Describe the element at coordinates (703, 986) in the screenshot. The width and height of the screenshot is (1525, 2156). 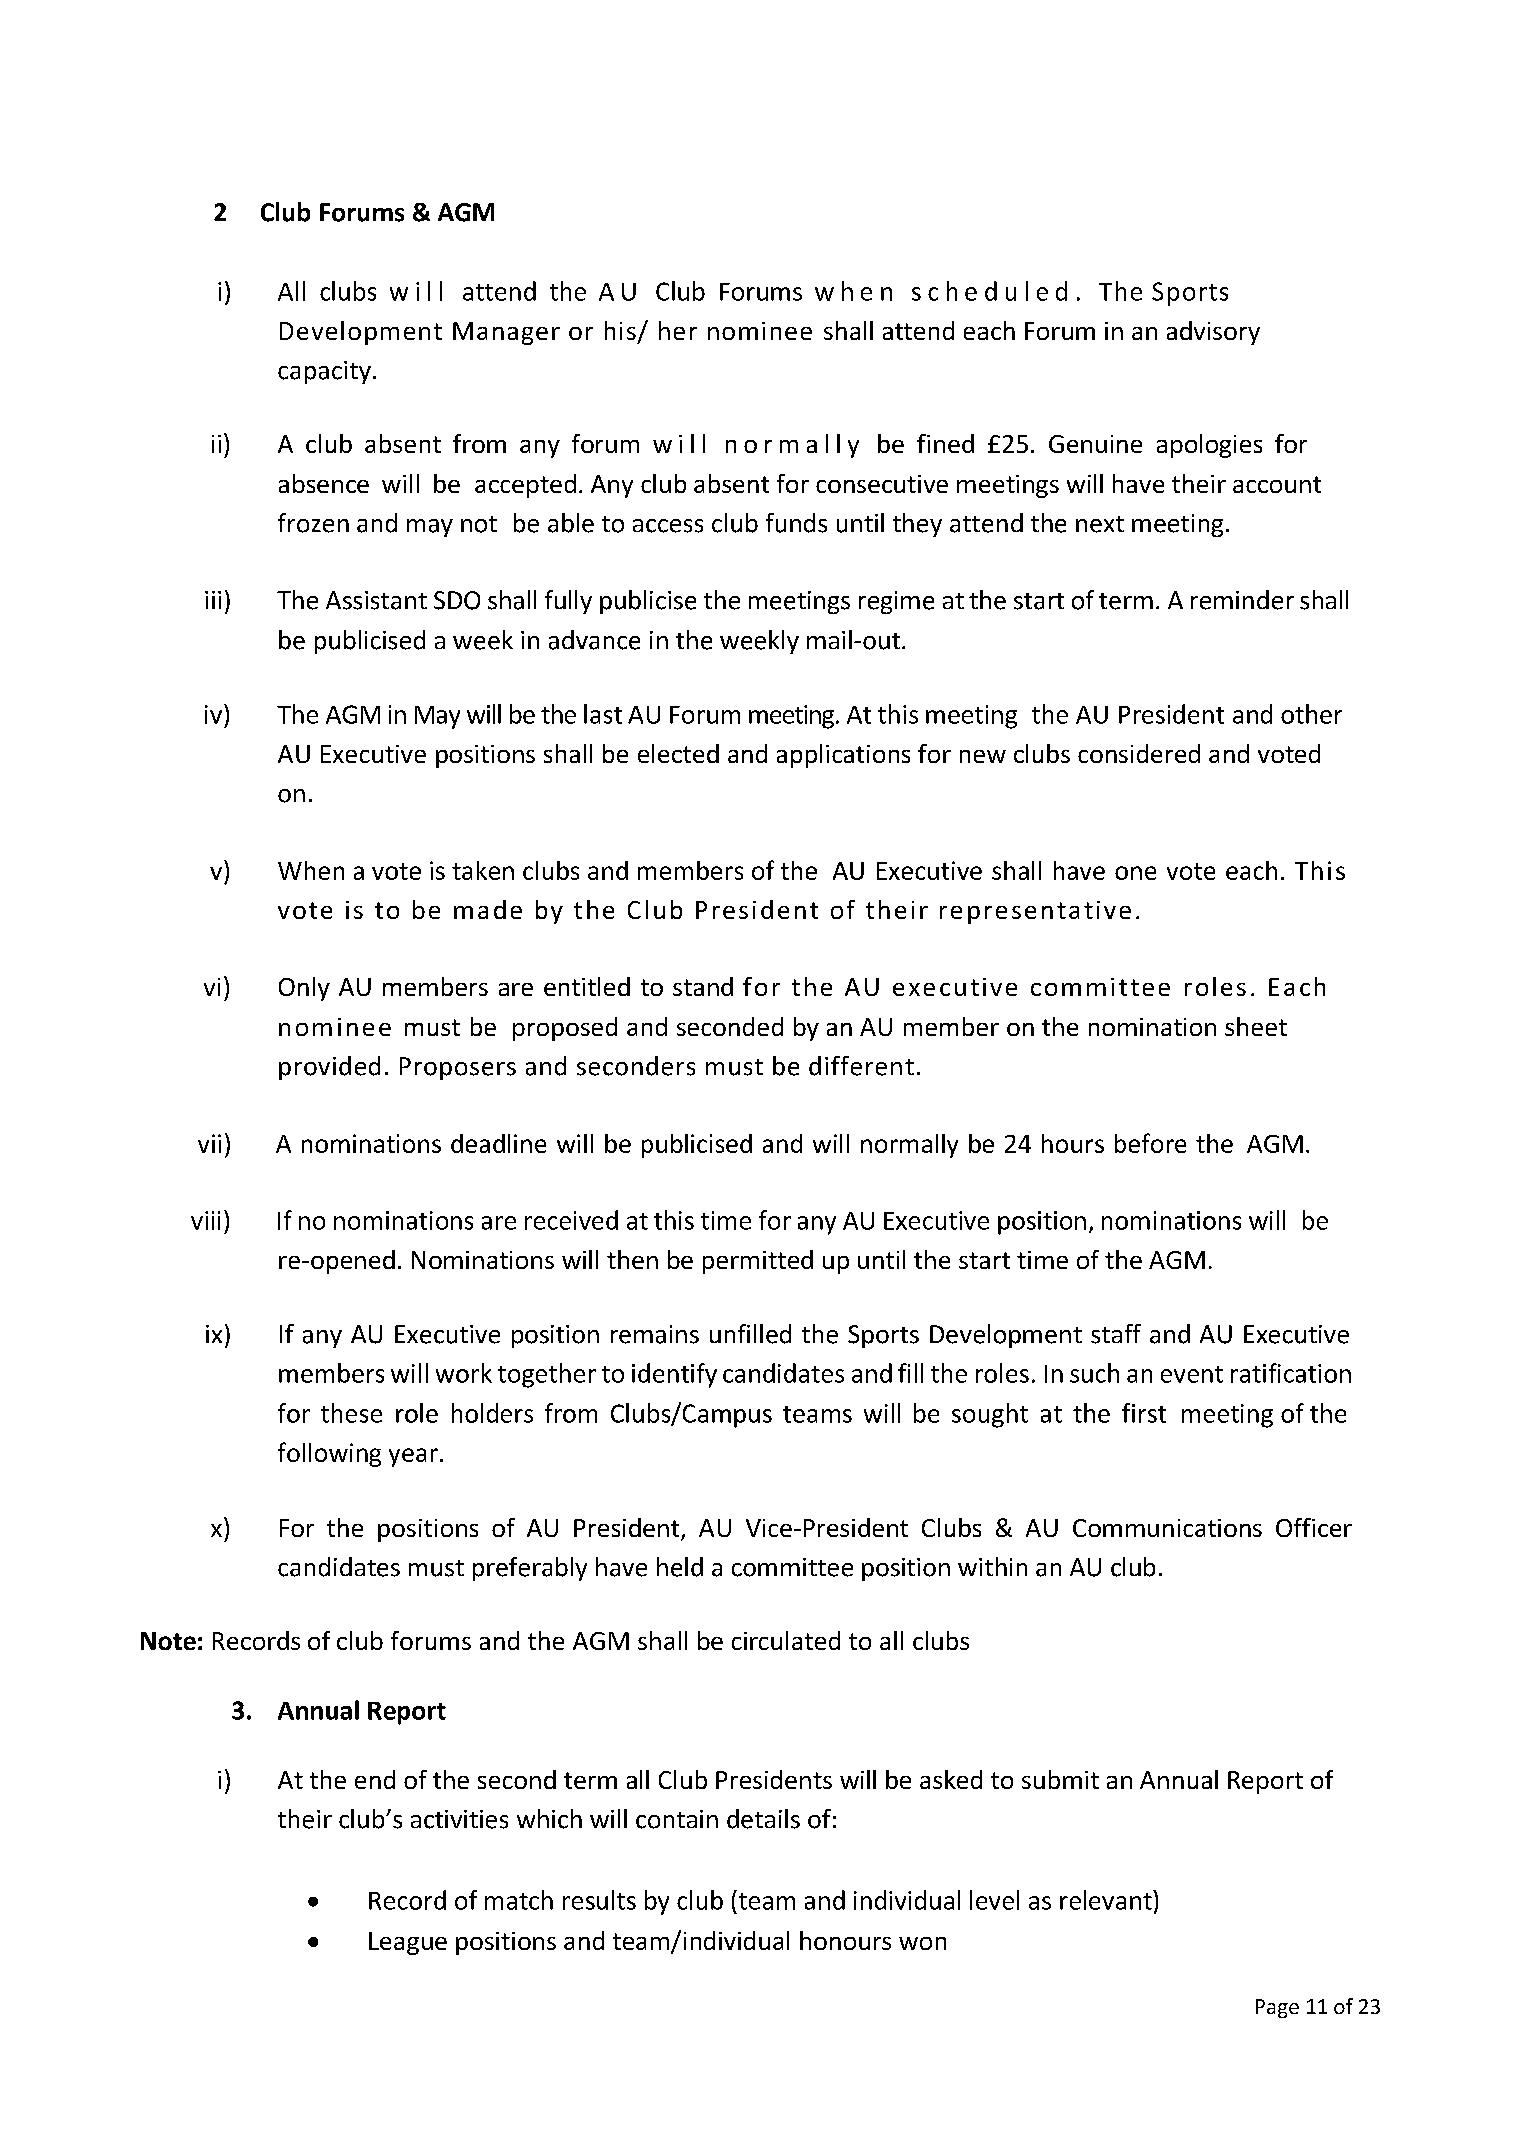
I see `stand` at that location.
